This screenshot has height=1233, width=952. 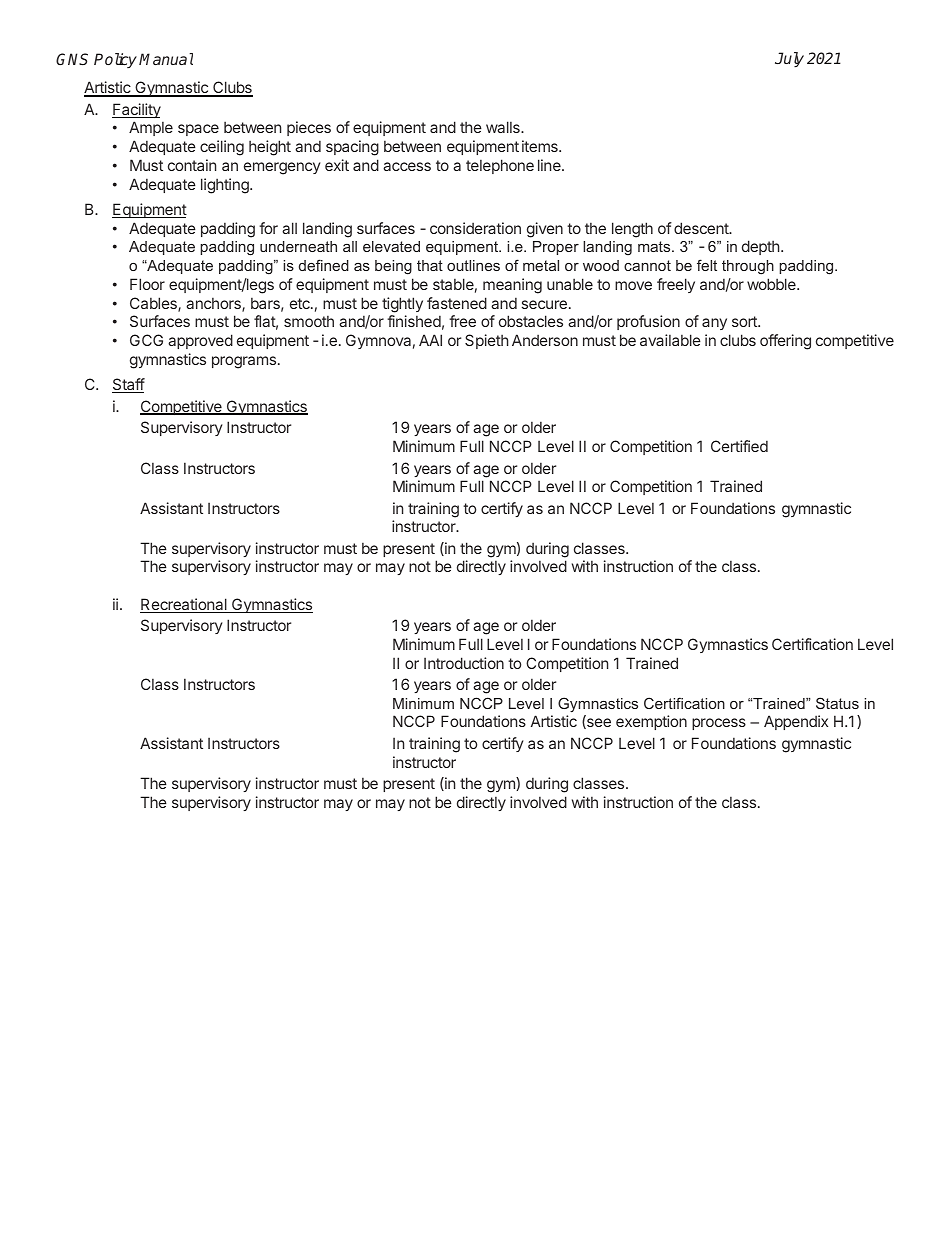 What do you see at coordinates (512, 286) in the screenshot?
I see `meaning` at bounding box center [512, 286].
